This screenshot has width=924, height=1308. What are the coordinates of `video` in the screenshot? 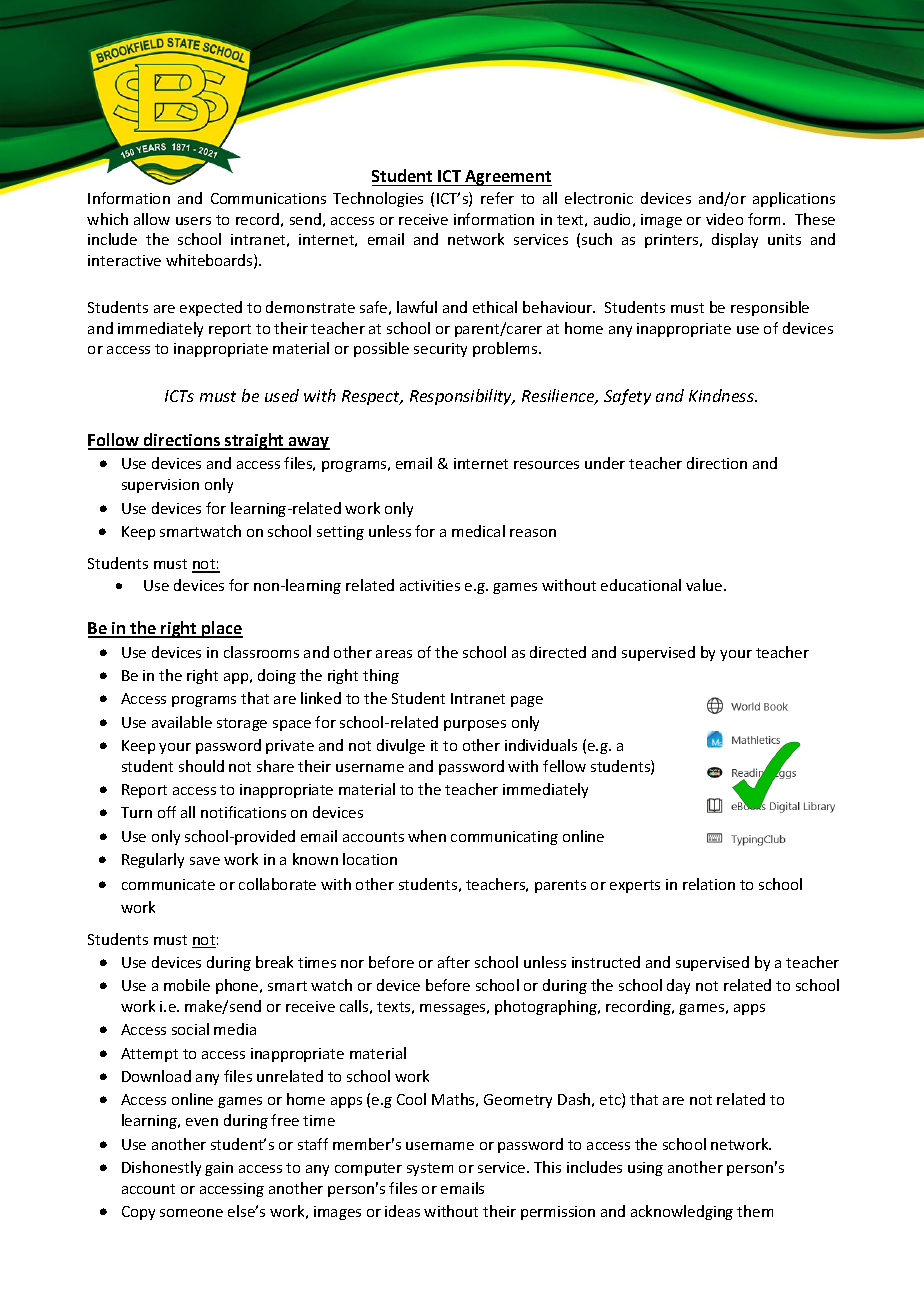 It's located at (724, 219).
